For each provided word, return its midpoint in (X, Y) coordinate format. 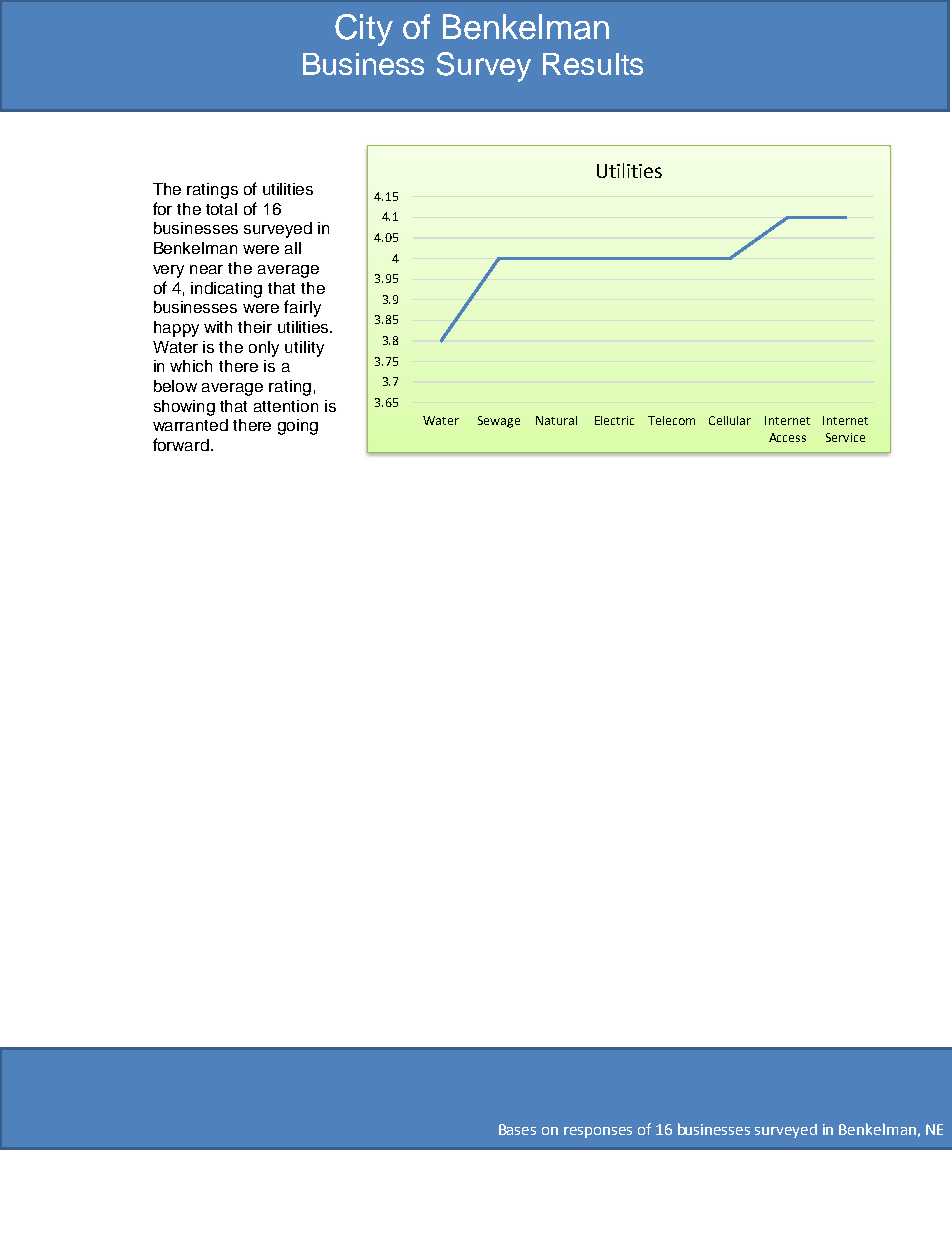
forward (182, 444)
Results (593, 64)
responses (598, 1132)
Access (787, 437)
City (364, 30)
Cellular (730, 420)
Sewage (499, 422)
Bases (517, 1129)
